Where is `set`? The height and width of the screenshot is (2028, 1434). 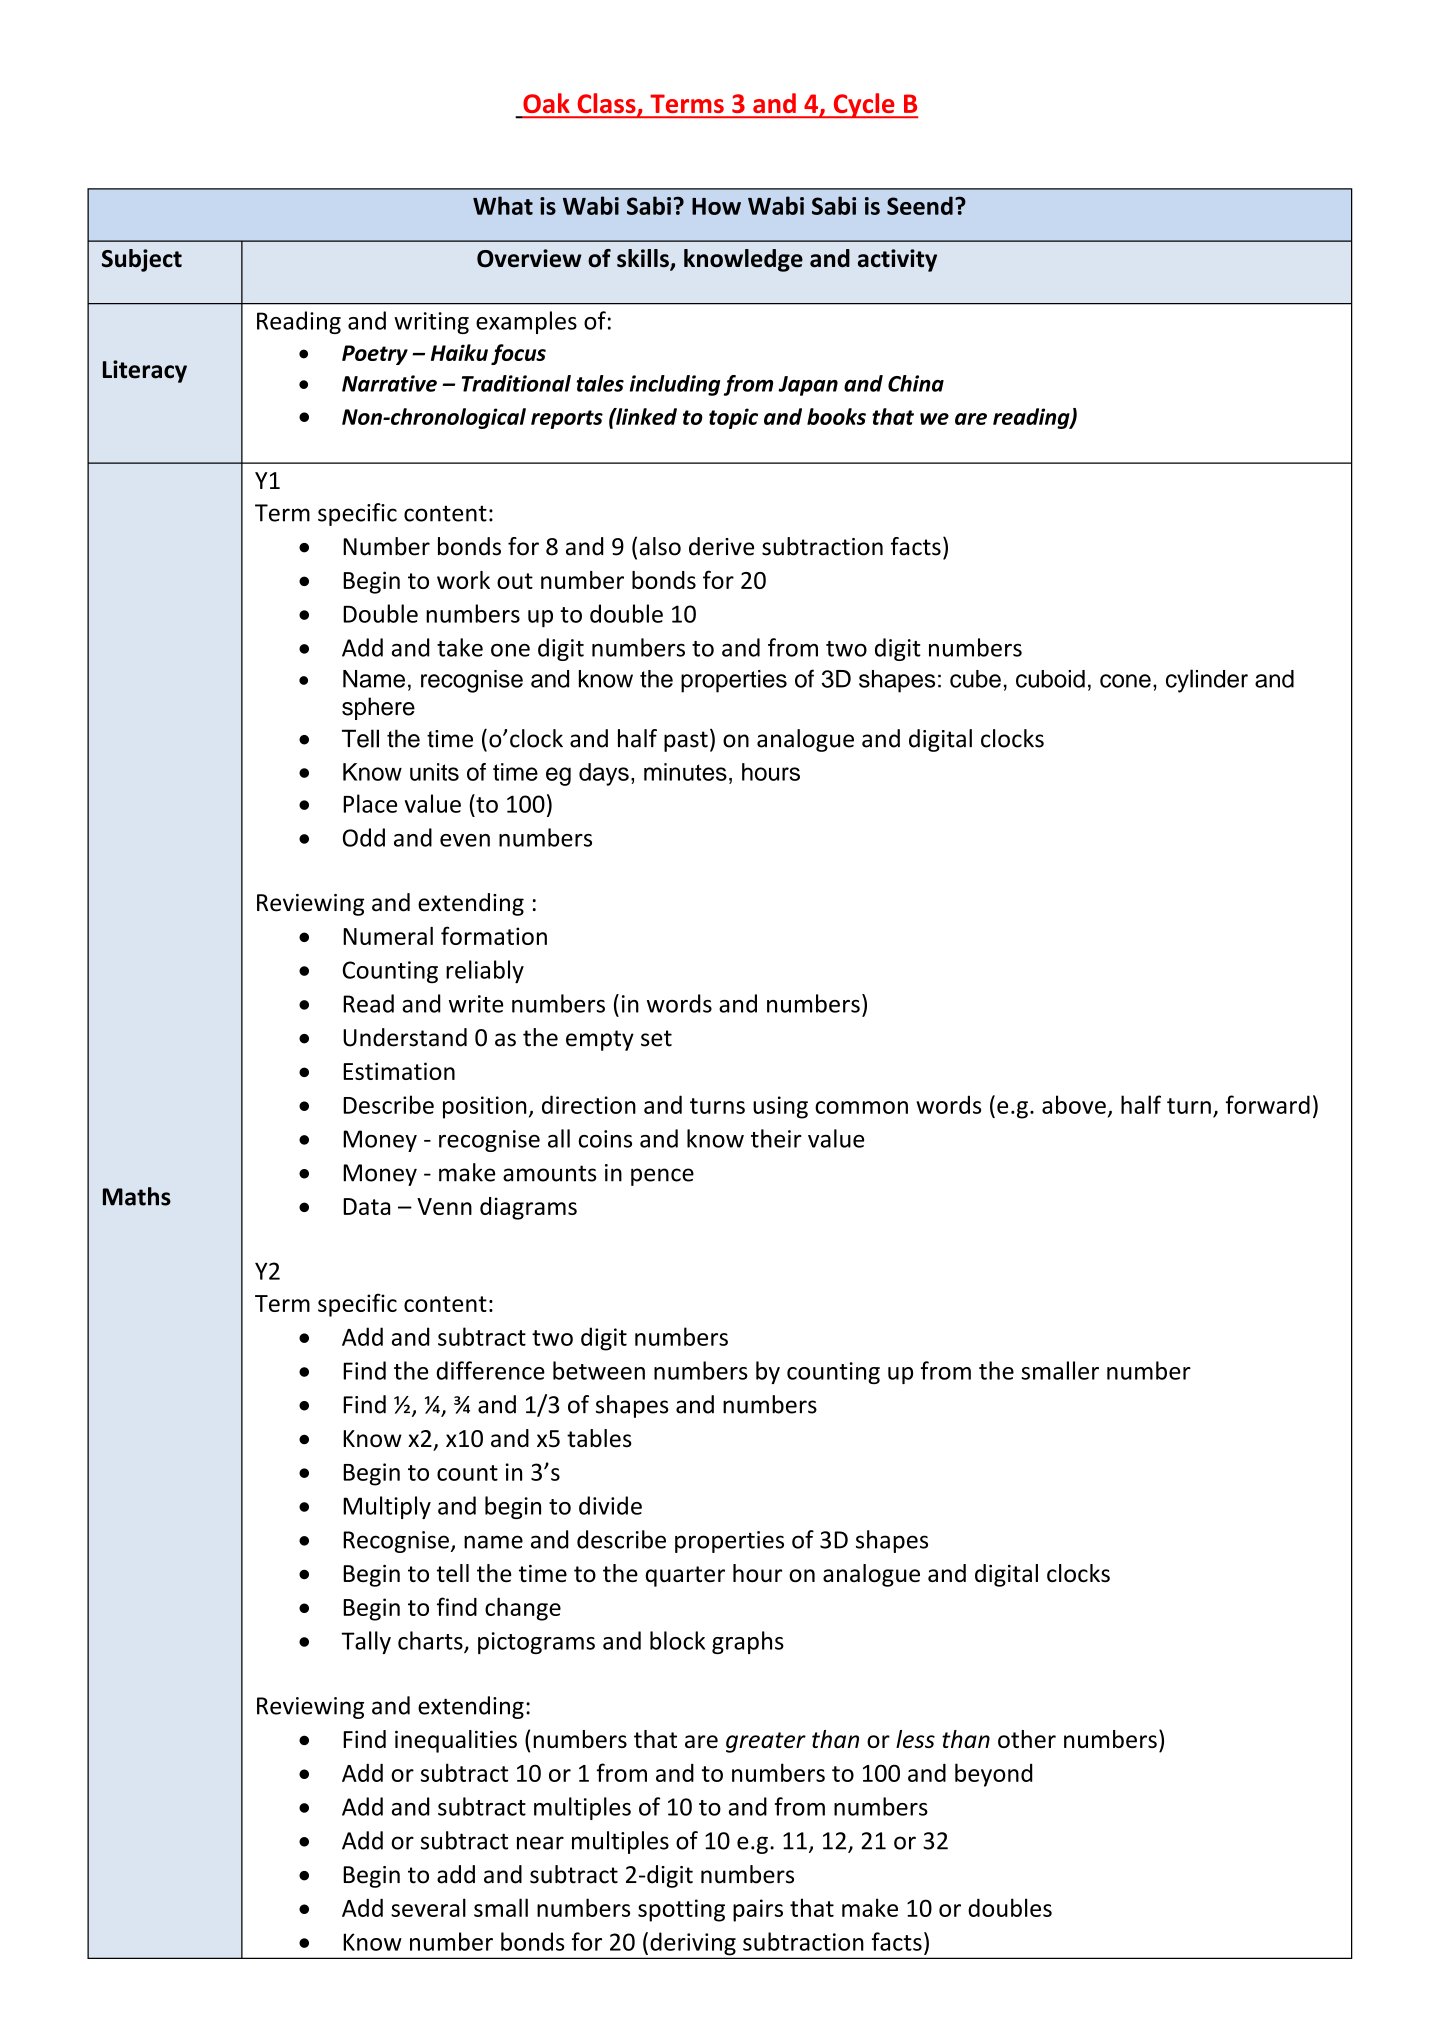
set is located at coordinates (656, 1038).
